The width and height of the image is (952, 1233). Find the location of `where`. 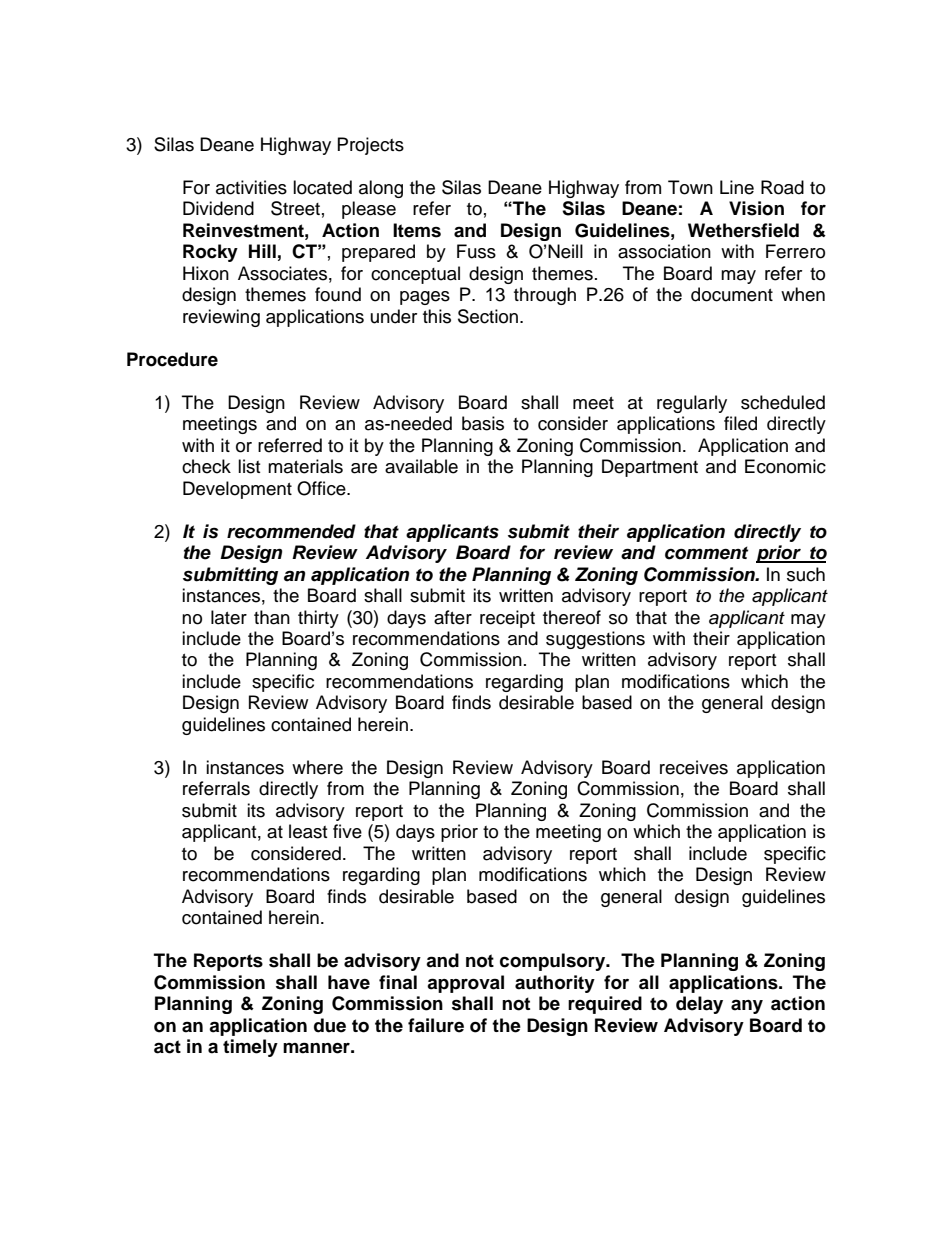

where is located at coordinates (317, 767).
